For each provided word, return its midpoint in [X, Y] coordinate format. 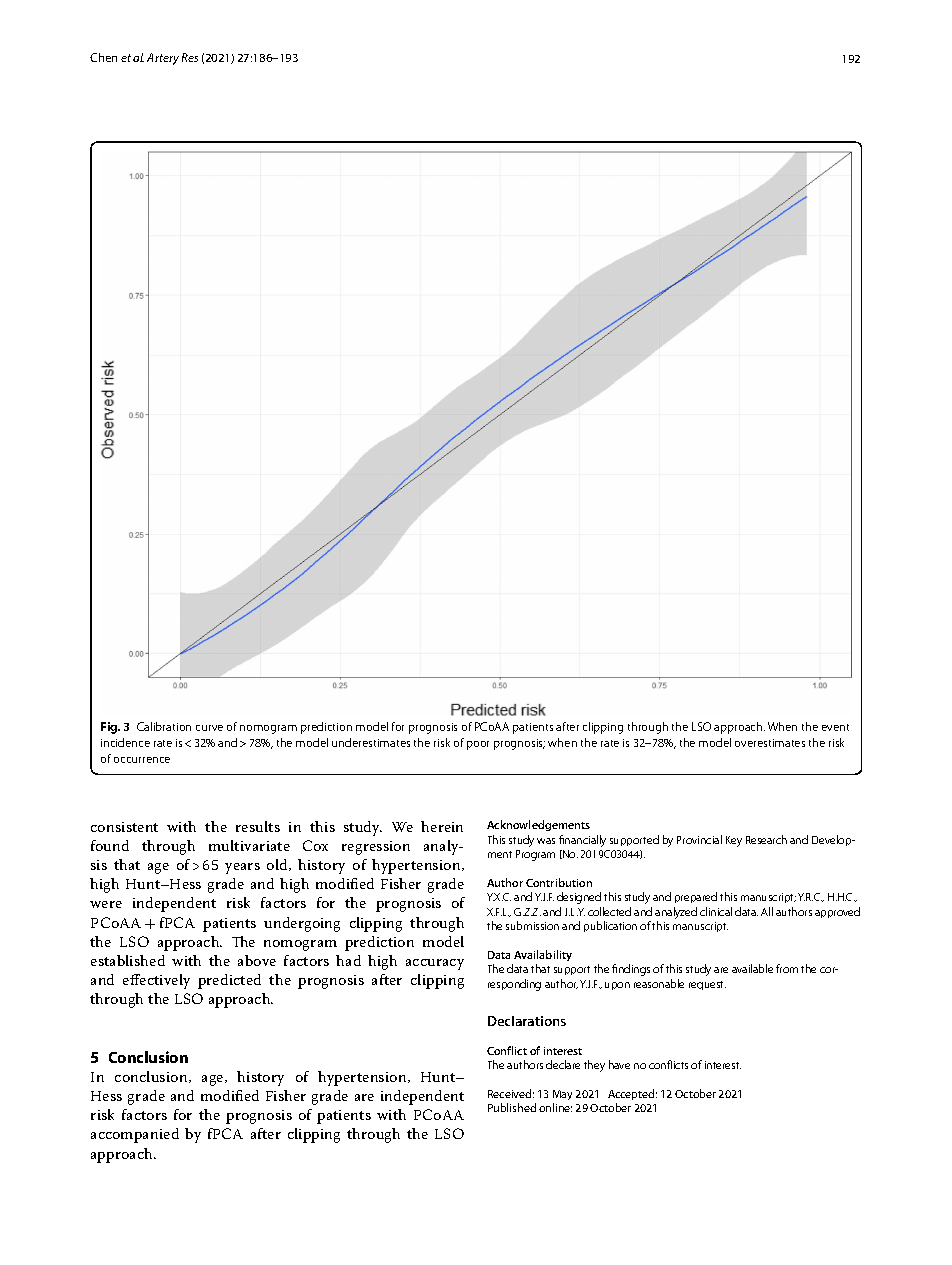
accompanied [135, 1135]
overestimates [770, 743]
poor [478, 745]
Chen [103, 57]
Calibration [164, 726]
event [835, 727]
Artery [163, 59]
